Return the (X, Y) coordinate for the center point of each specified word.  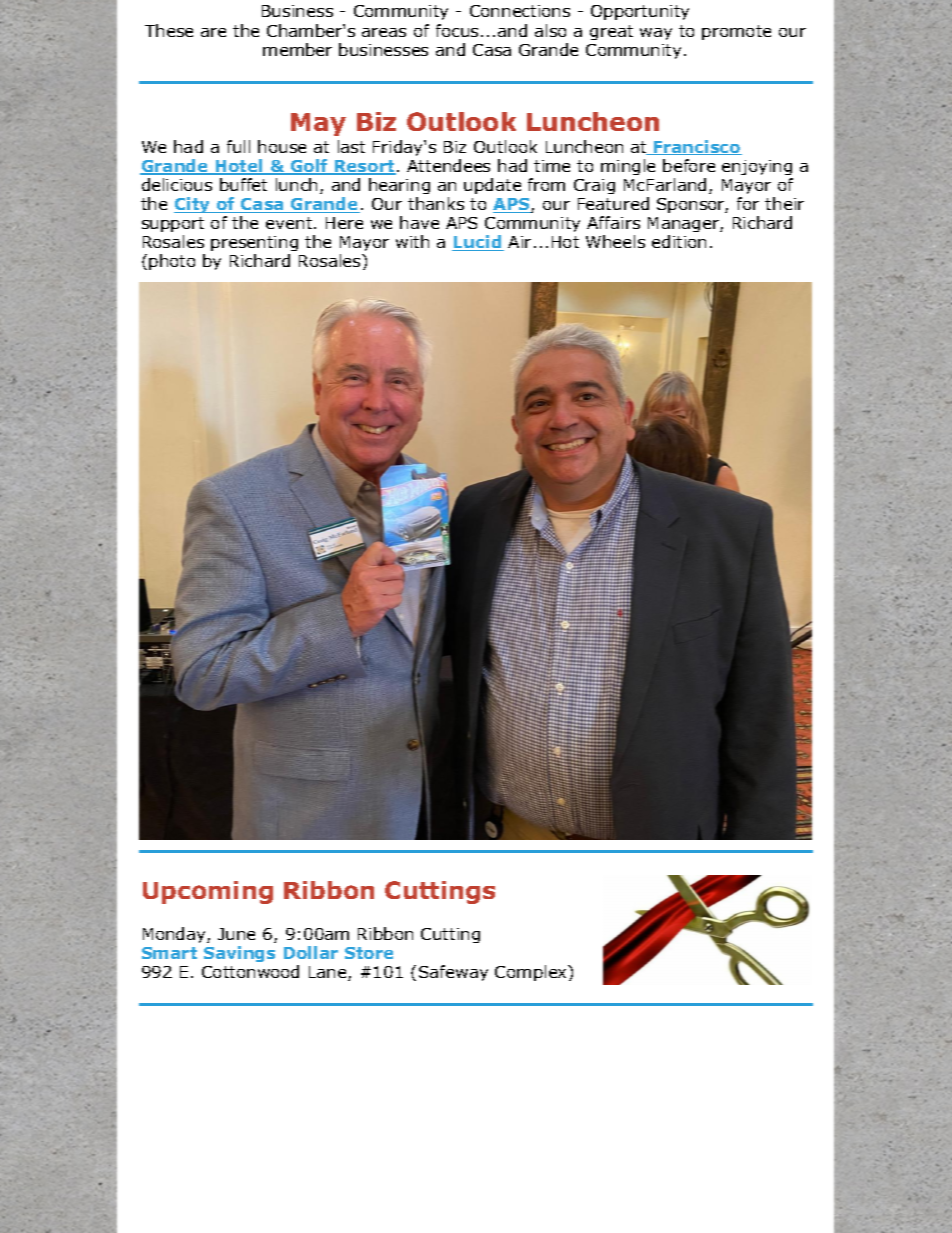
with (412, 241)
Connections (520, 11)
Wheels (615, 241)
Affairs (613, 222)
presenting (254, 245)
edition (679, 241)
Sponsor (692, 205)
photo (172, 262)
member (297, 49)
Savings (239, 954)
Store (369, 953)
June (236, 934)
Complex (532, 973)
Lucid (478, 243)
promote (736, 32)
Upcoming (208, 892)
